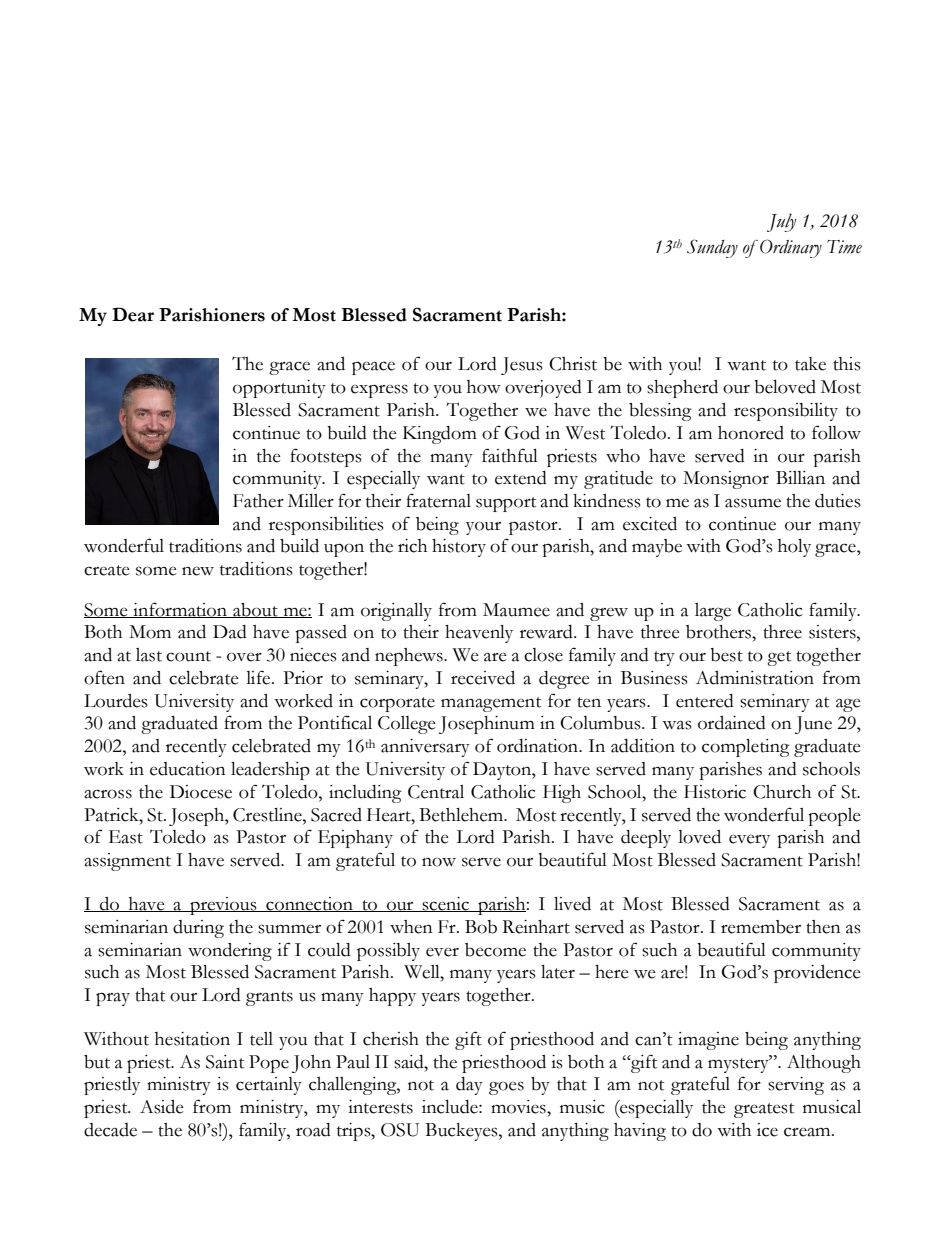  Describe the element at coordinates (522, 366) in the page. I see `Jesus` at that location.
